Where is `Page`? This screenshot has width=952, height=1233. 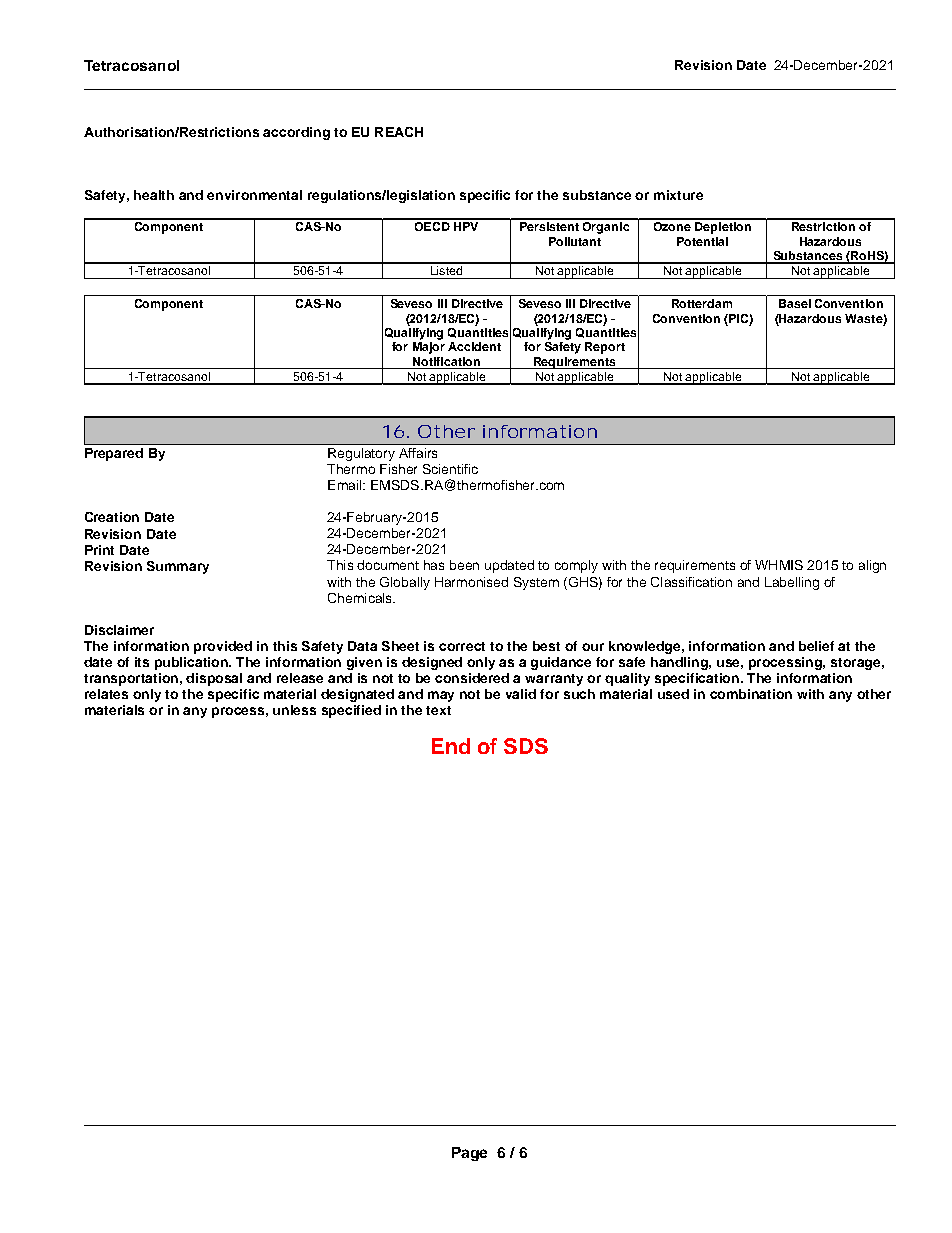
Page is located at coordinates (469, 1154).
